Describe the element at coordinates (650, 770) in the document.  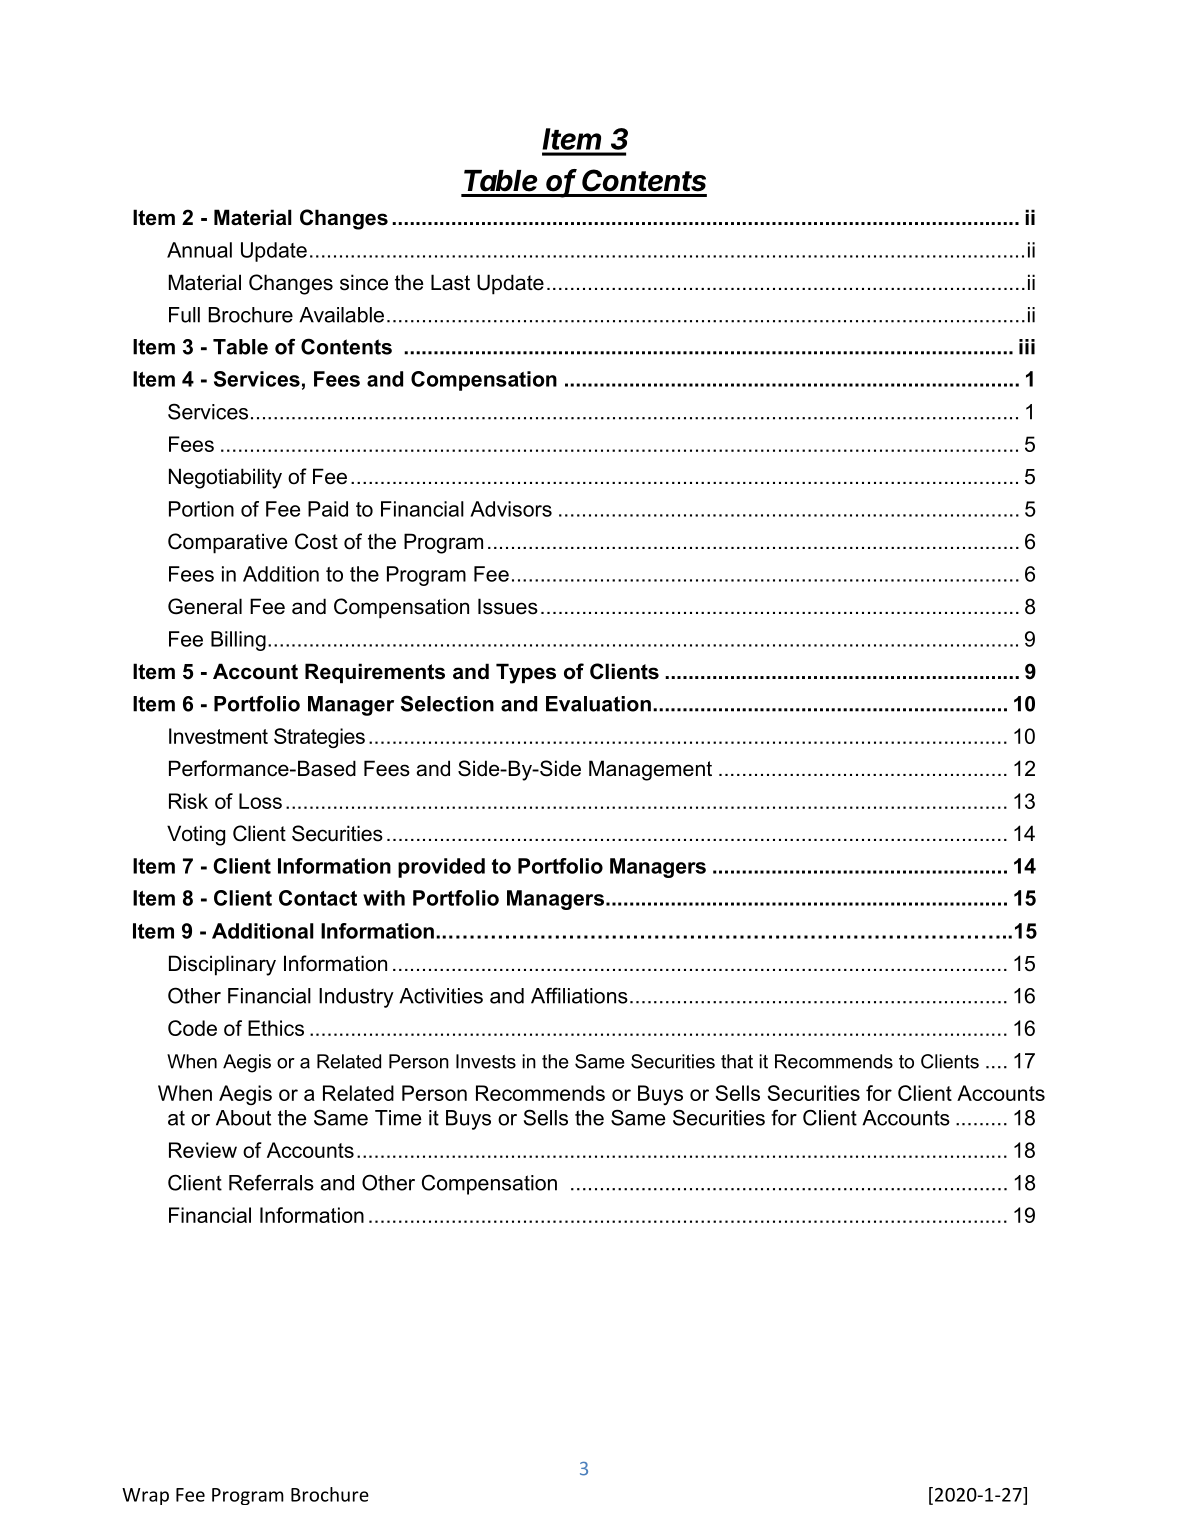
I see `Management` at that location.
